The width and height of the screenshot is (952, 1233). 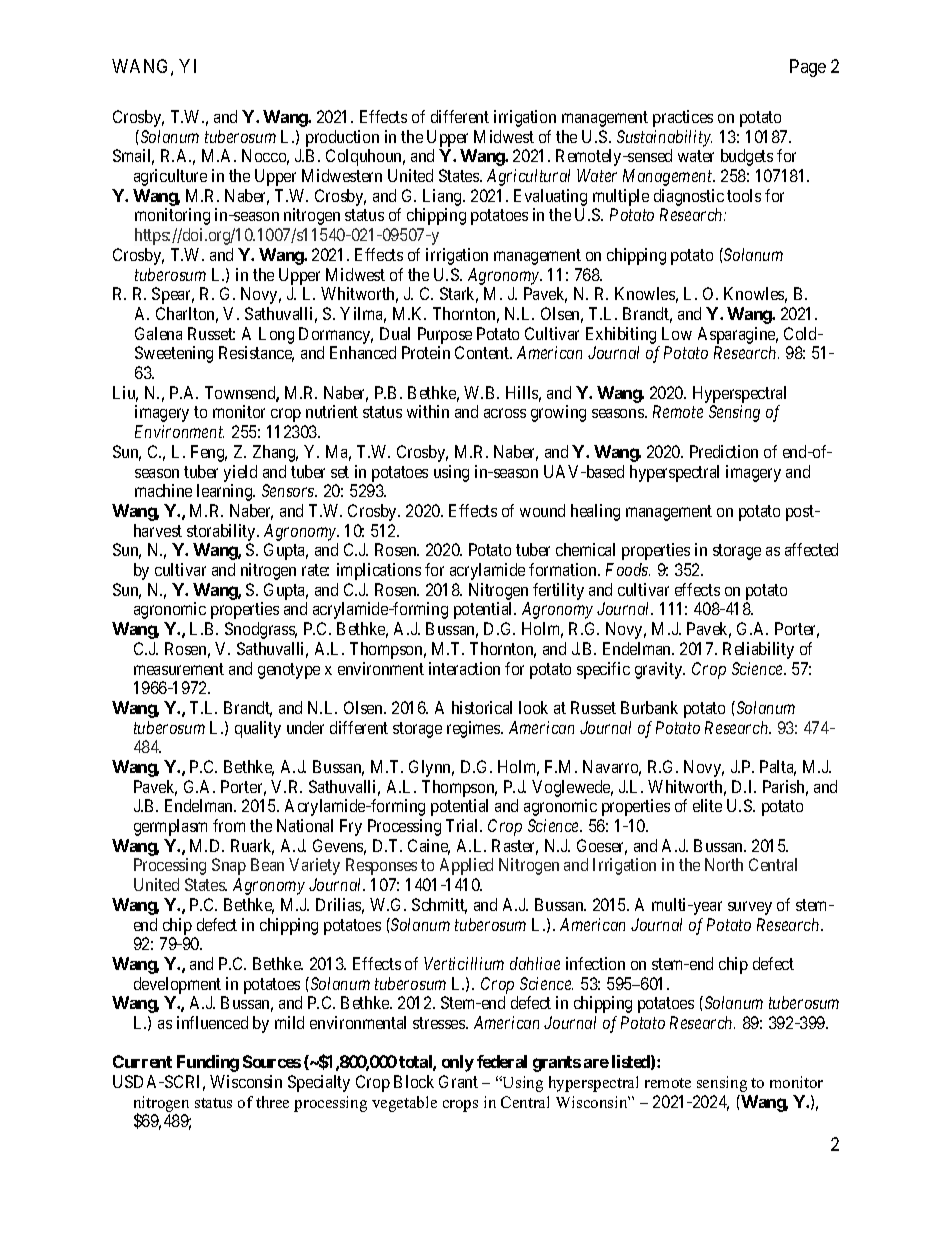 I want to click on measurement, so click(x=179, y=669).
